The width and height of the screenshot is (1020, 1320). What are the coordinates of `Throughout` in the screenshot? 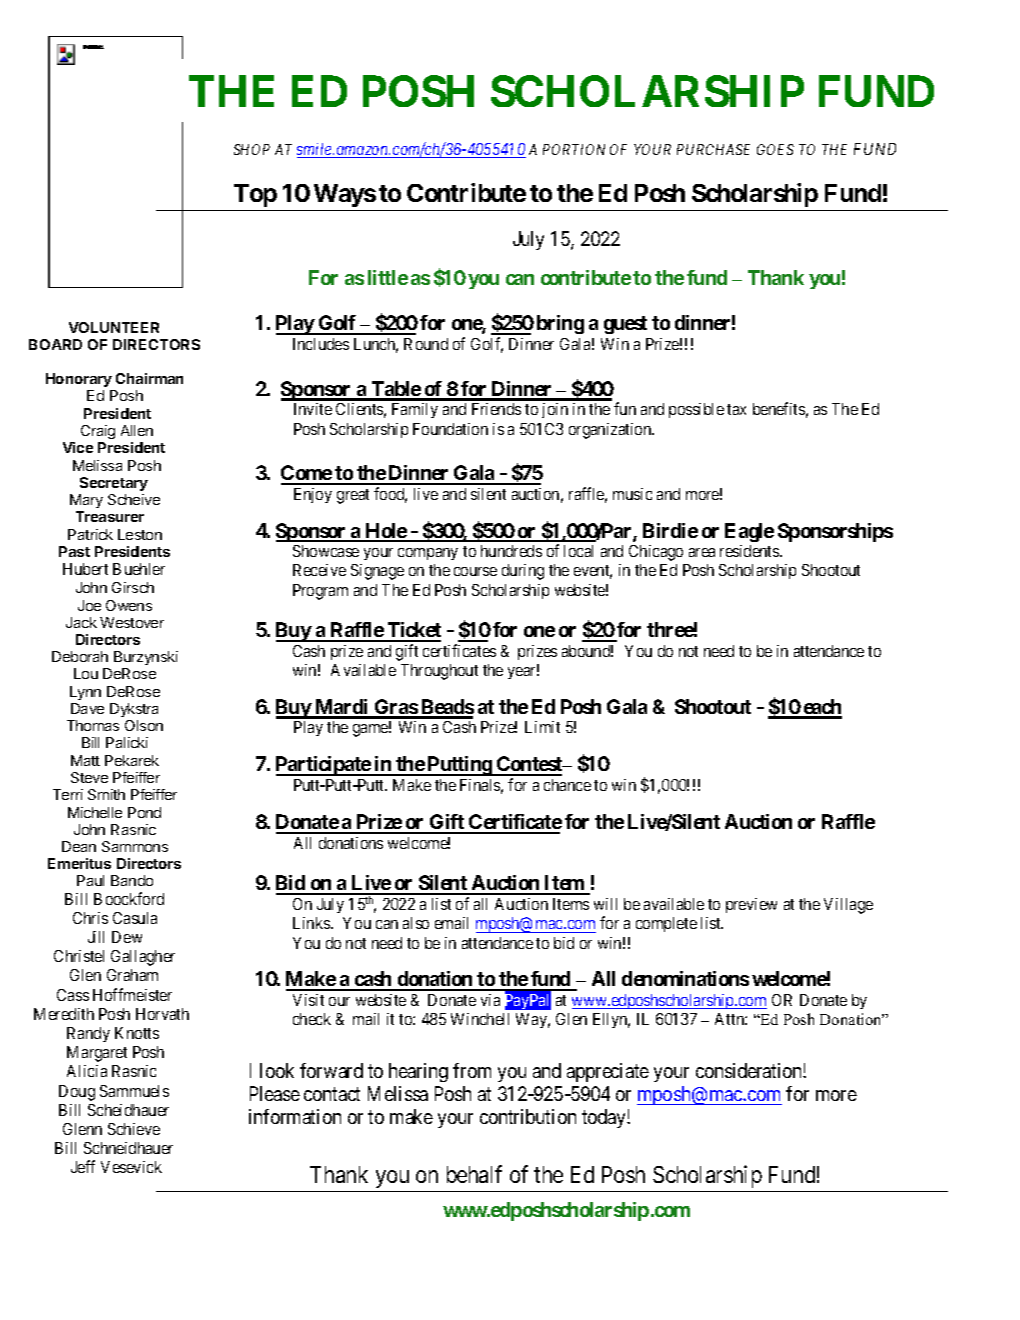 It's located at (439, 672).
